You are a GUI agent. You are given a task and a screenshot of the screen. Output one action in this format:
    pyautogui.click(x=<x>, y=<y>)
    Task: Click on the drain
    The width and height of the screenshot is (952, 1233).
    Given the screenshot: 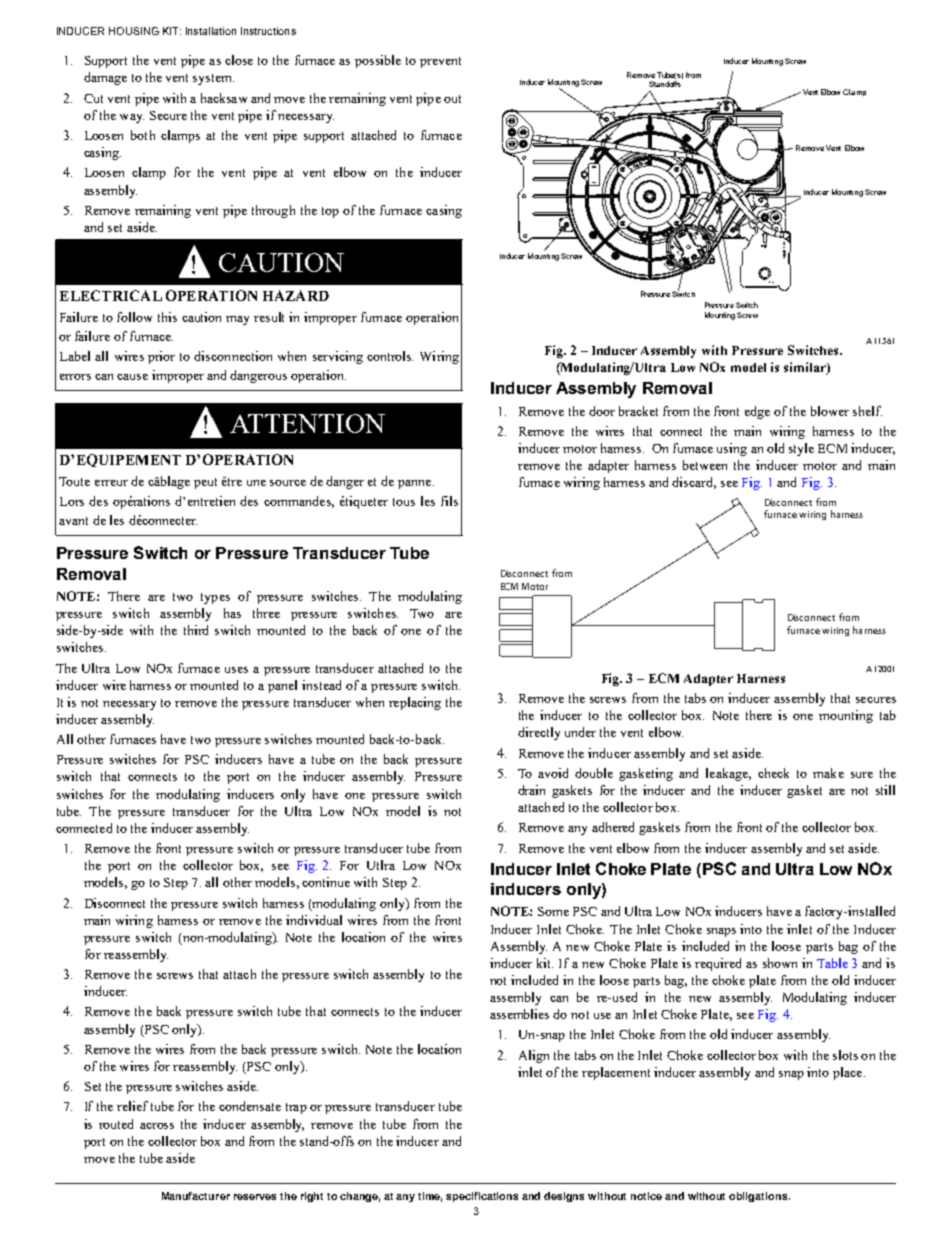 What is the action you would take?
    pyautogui.click(x=531, y=790)
